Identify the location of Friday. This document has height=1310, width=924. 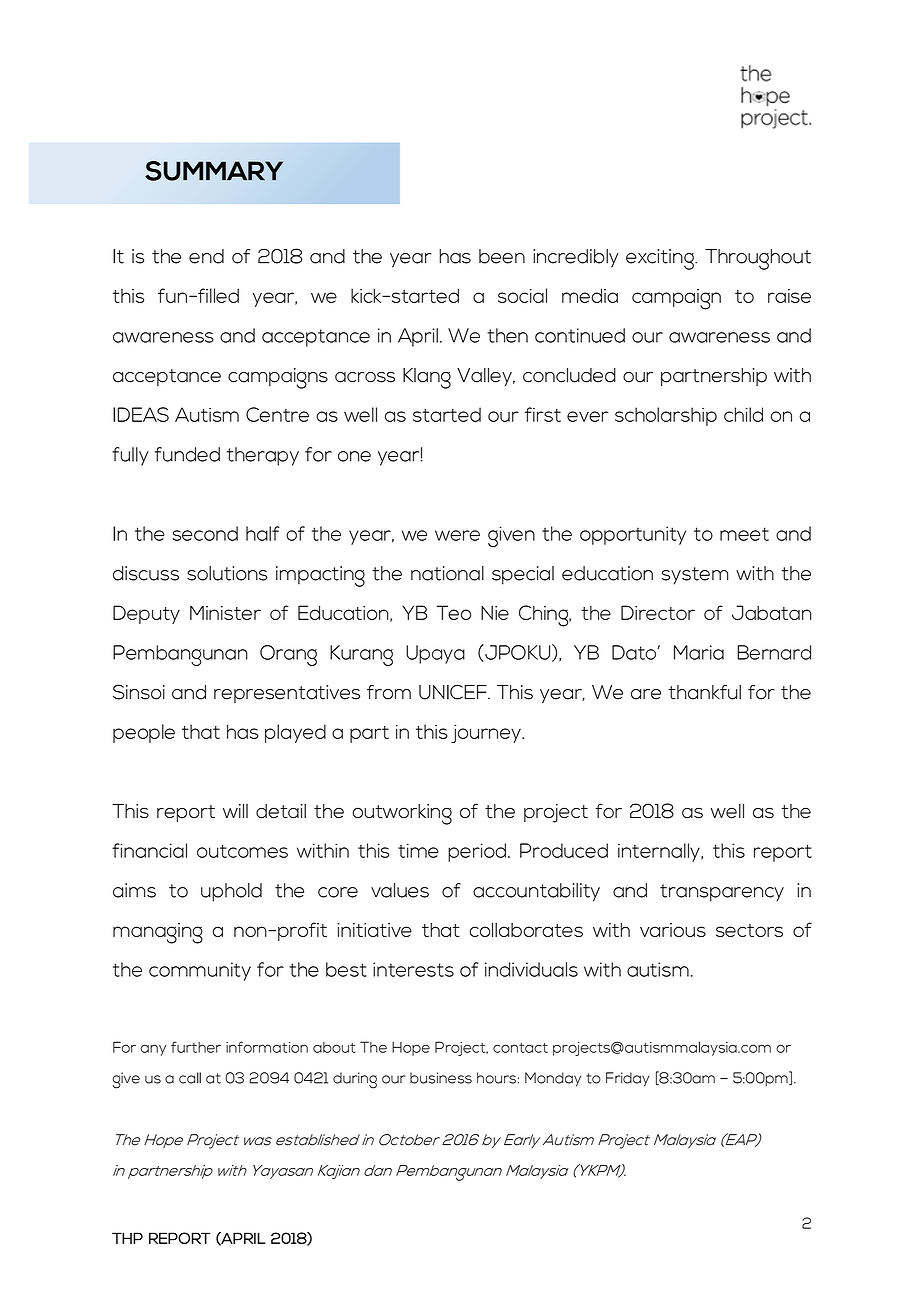
(628, 1079).
